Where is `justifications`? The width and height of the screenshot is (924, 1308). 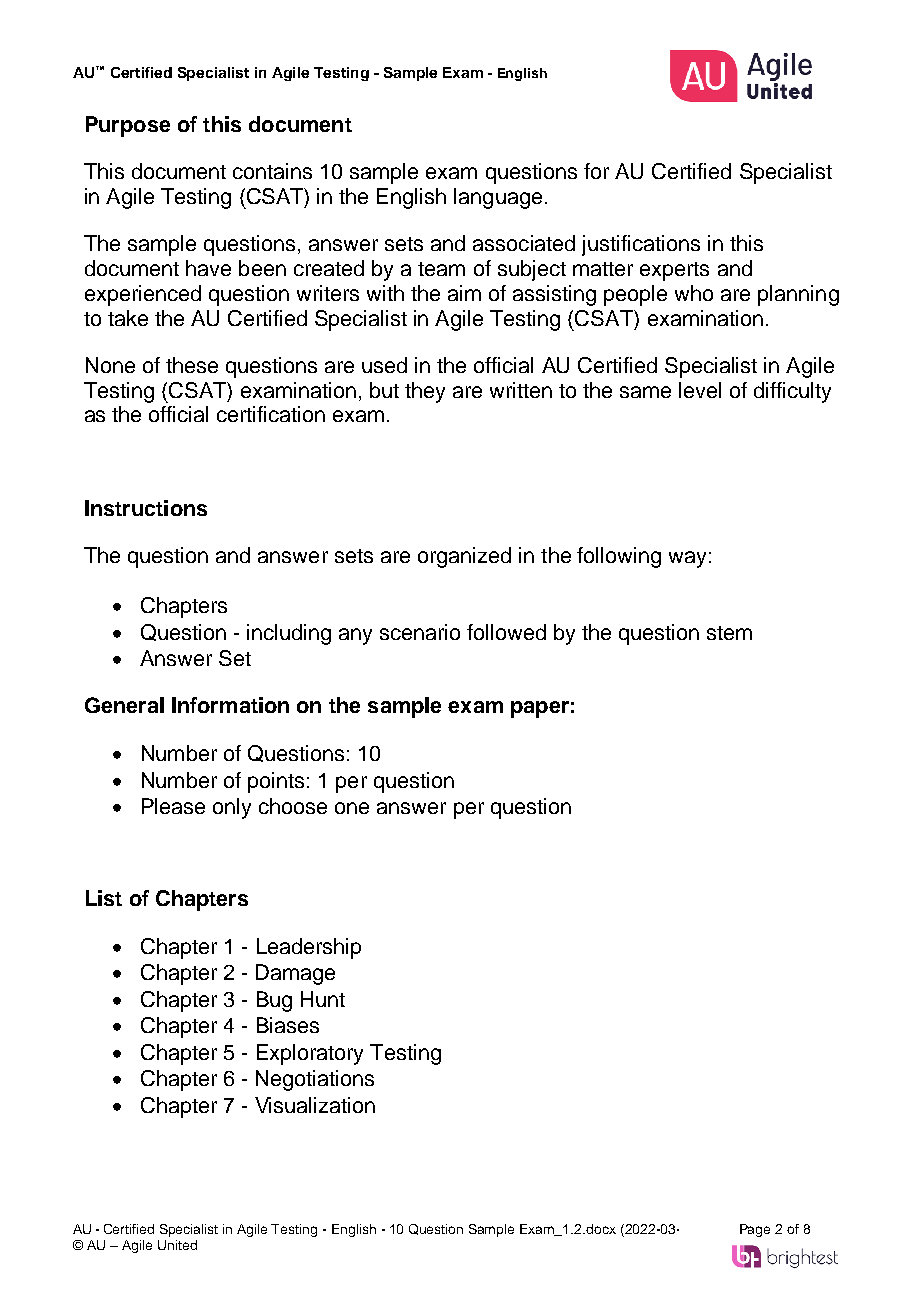
justifications is located at coordinates (641, 245).
